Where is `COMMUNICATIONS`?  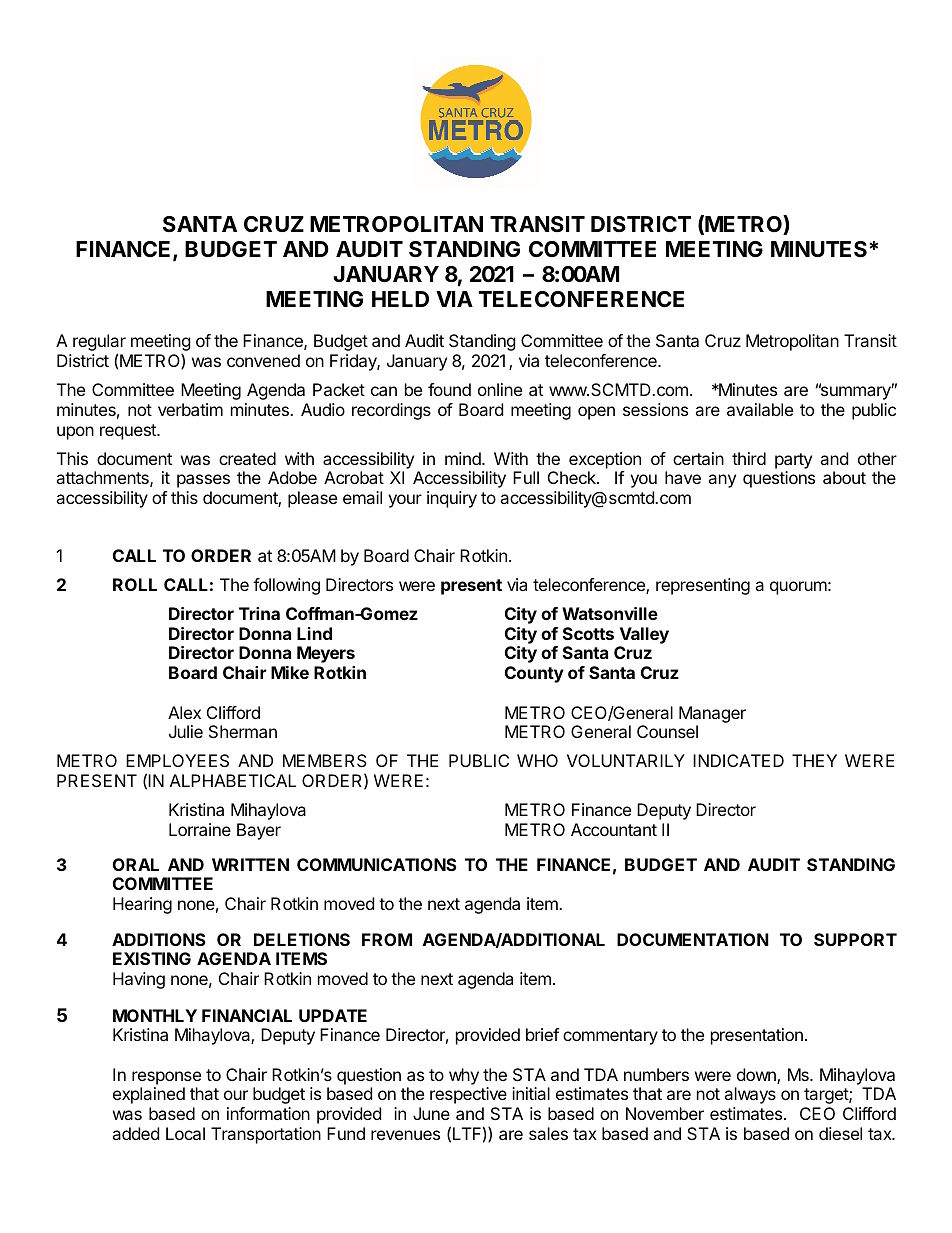
COMMUNICATIONS is located at coordinates (377, 864).
